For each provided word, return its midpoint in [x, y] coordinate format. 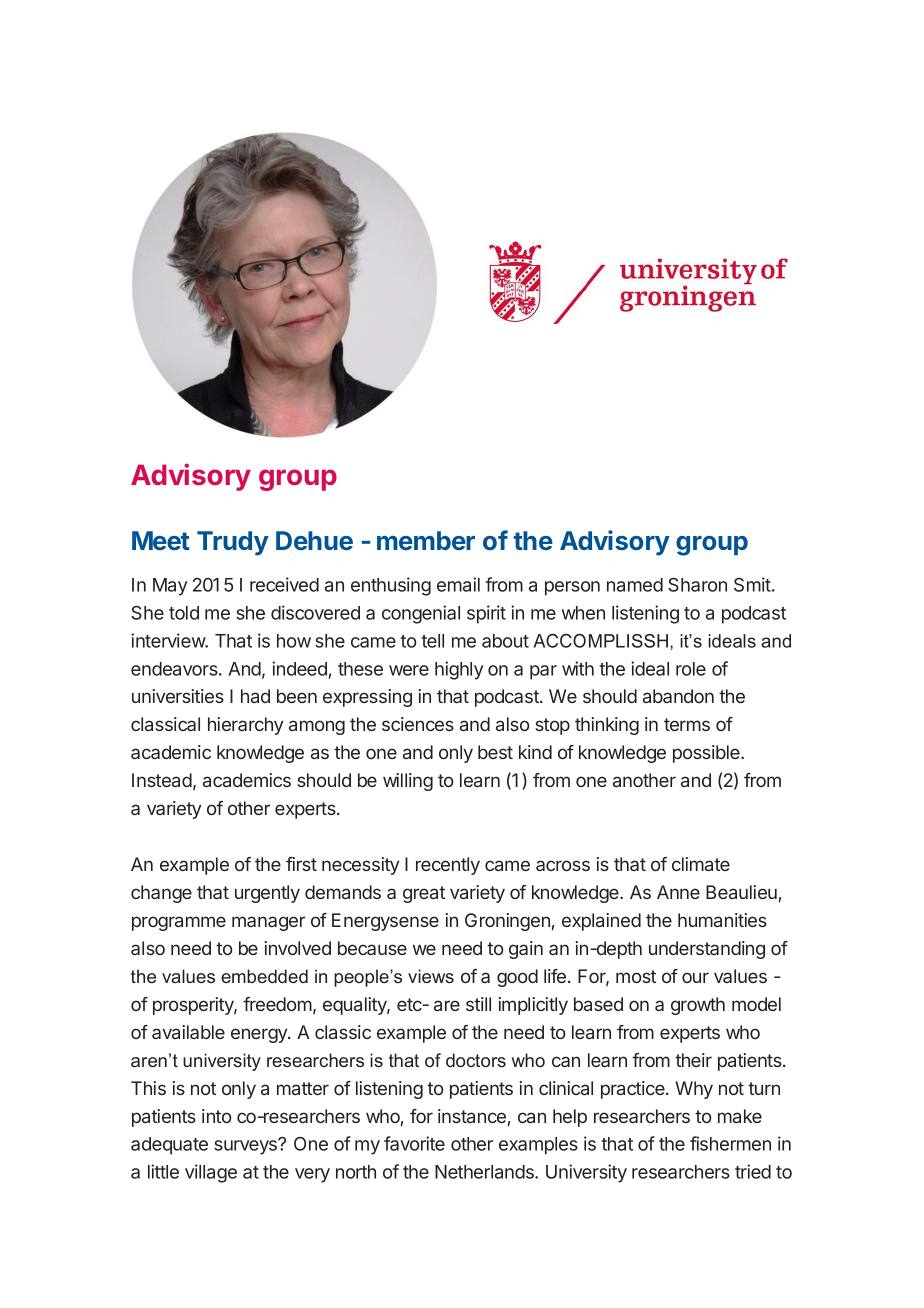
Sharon [697, 584]
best [495, 752]
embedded [264, 976]
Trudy [233, 543]
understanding [707, 950]
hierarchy [245, 726]
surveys [246, 1147]
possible [707, 754]
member [426, 540]
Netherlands [485, 1172]
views [431, 976]
